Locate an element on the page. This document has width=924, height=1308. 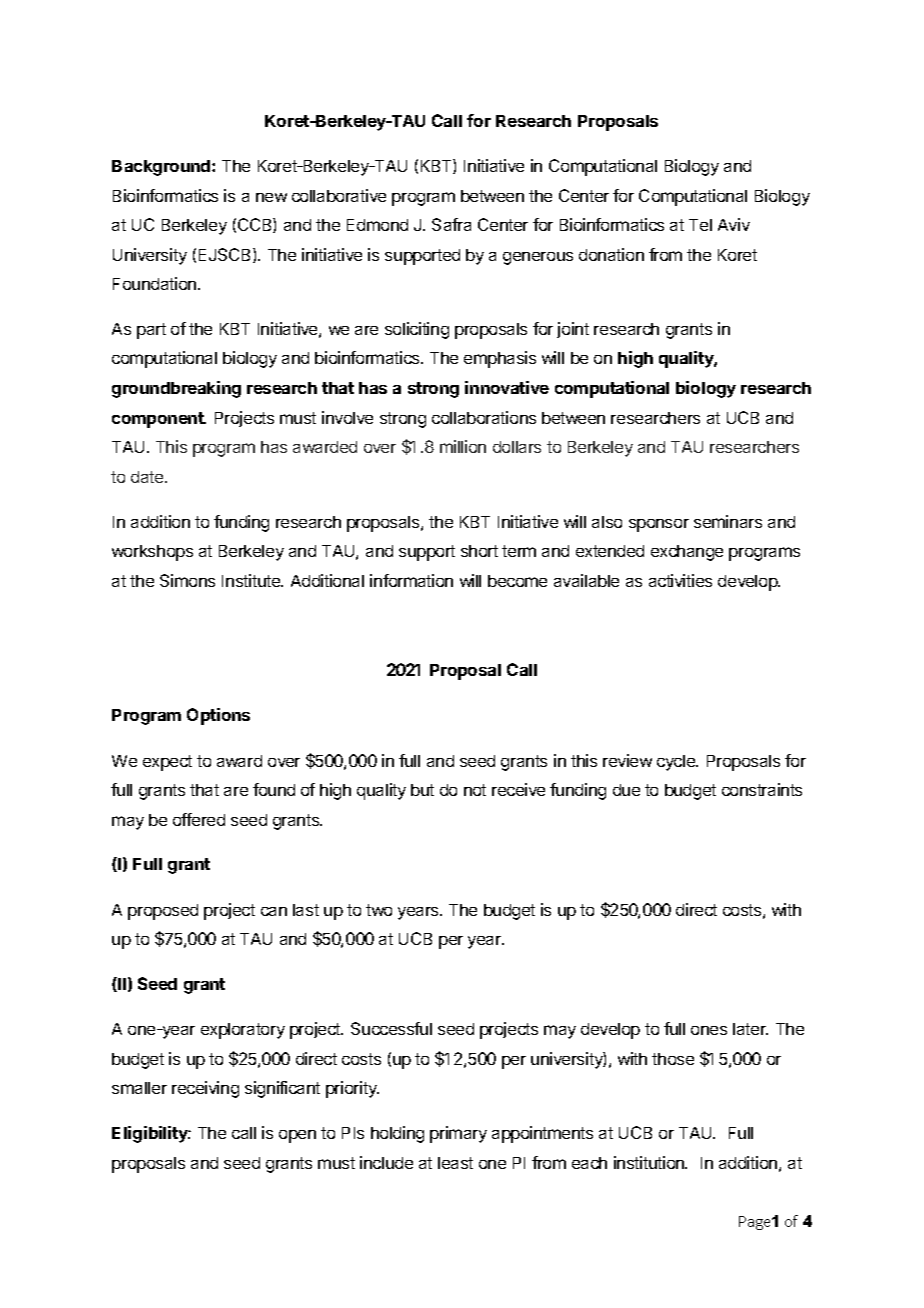
seminars is located at coordinates (728, 521).
